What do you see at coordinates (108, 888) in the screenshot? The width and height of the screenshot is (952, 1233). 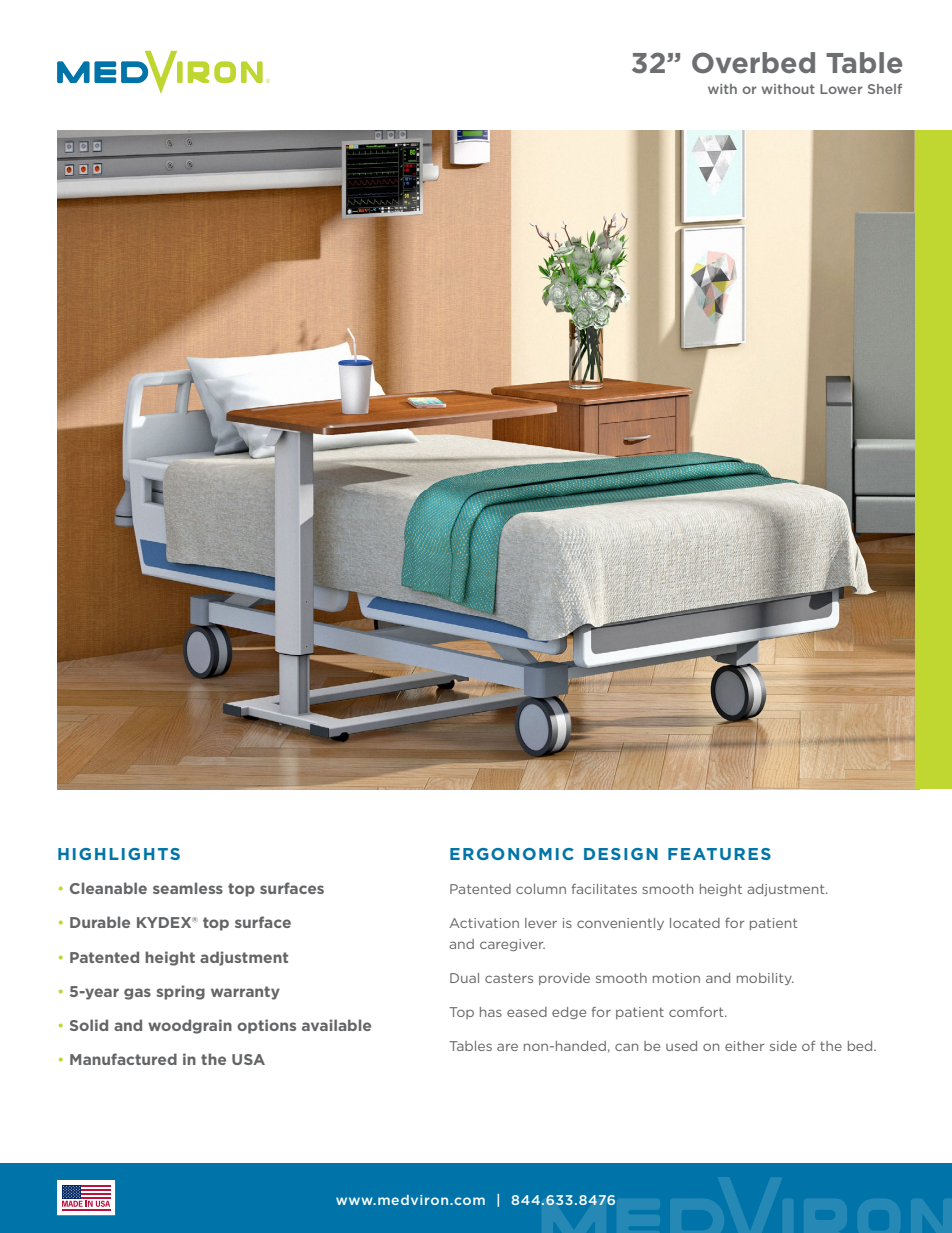 I see `Cleanable` at bounding box center [108, 888].
